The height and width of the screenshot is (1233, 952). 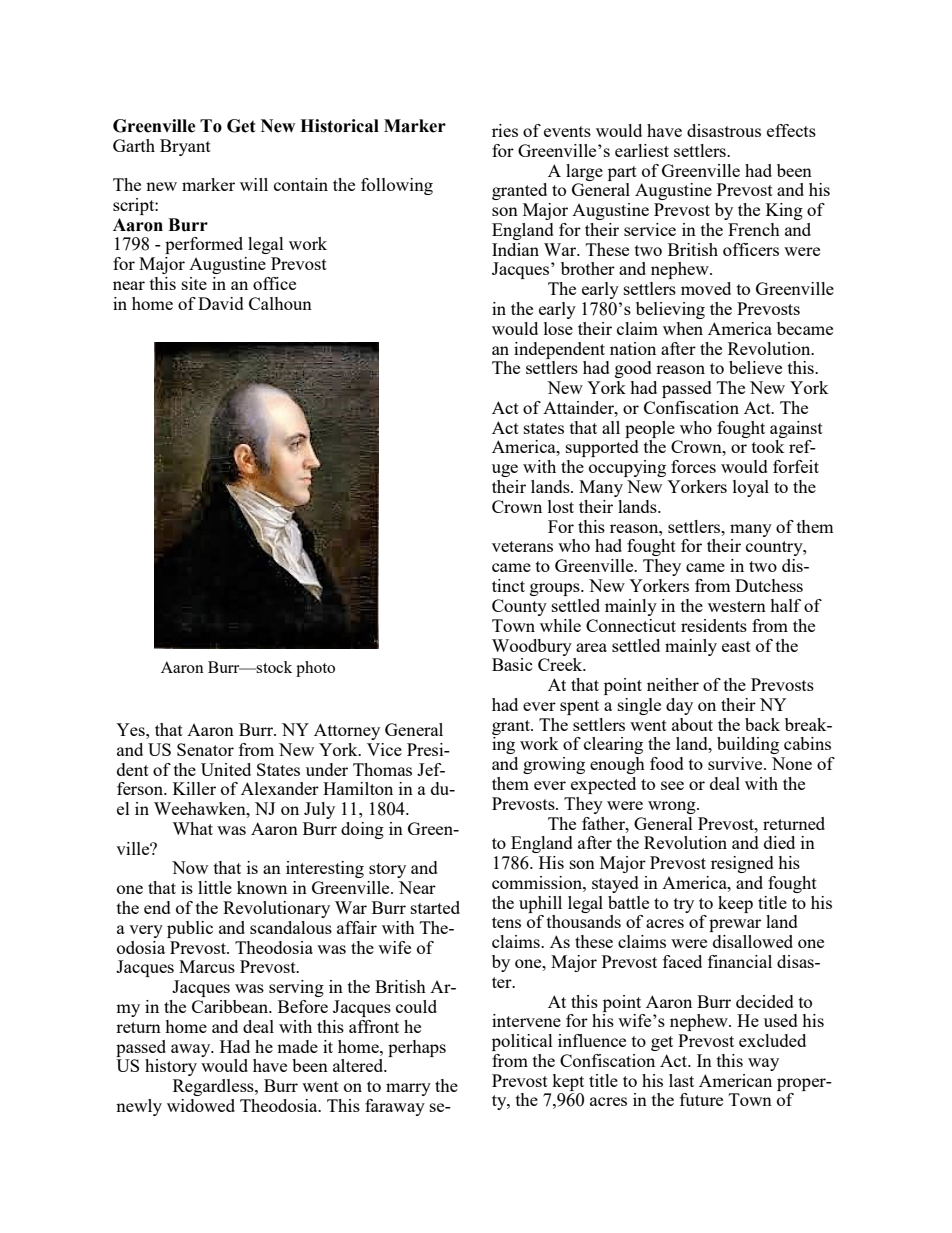 What do you see at coordinates (397, 186) in the screenshot?
I see `following` at bounding box center [397, 186].
